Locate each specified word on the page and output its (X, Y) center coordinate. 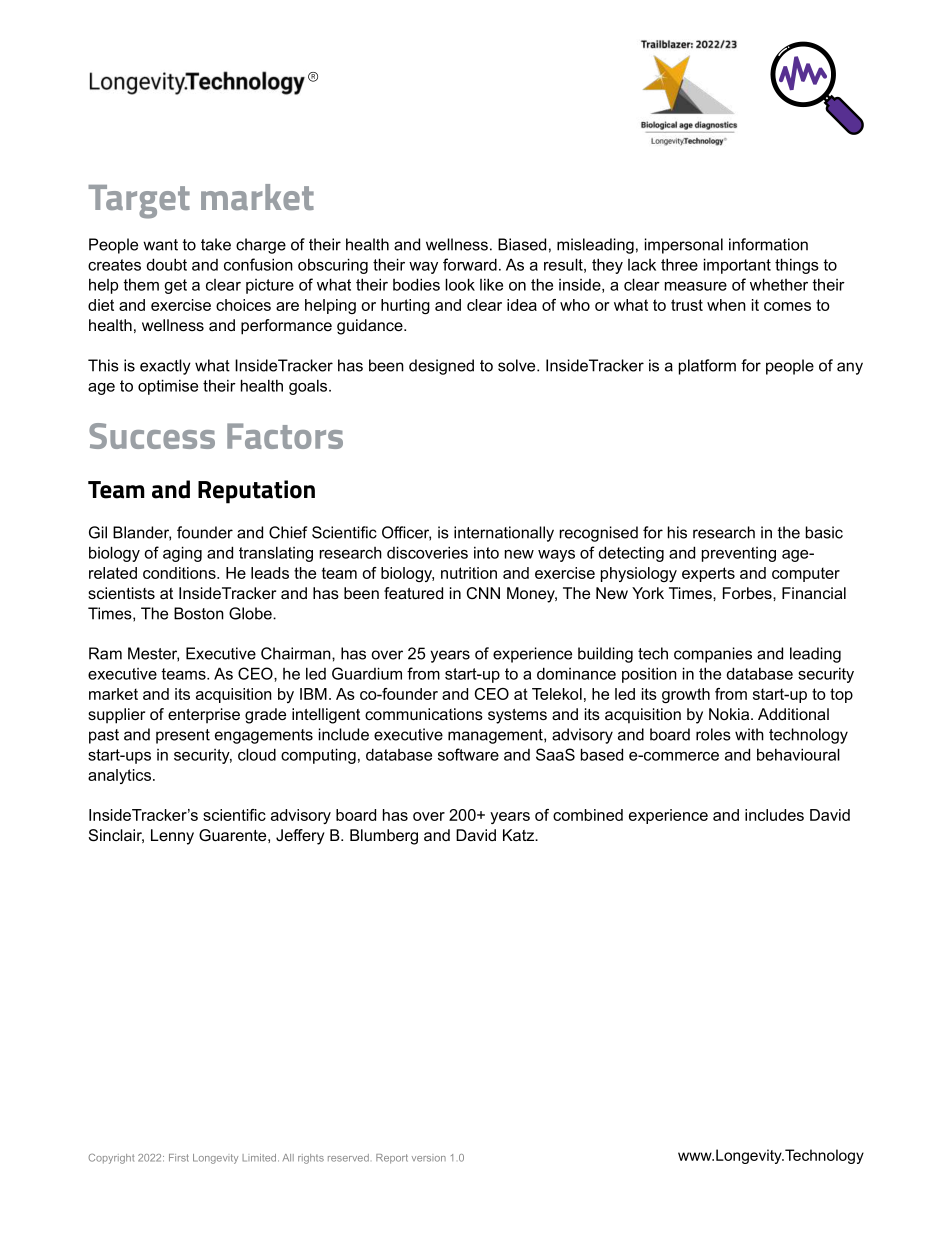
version (429, 1159)
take (216, 244)
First (179, 1158)
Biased (522, 244)
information (768, 244)
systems (517, 716)
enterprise (204, 716)
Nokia (730, 714)
